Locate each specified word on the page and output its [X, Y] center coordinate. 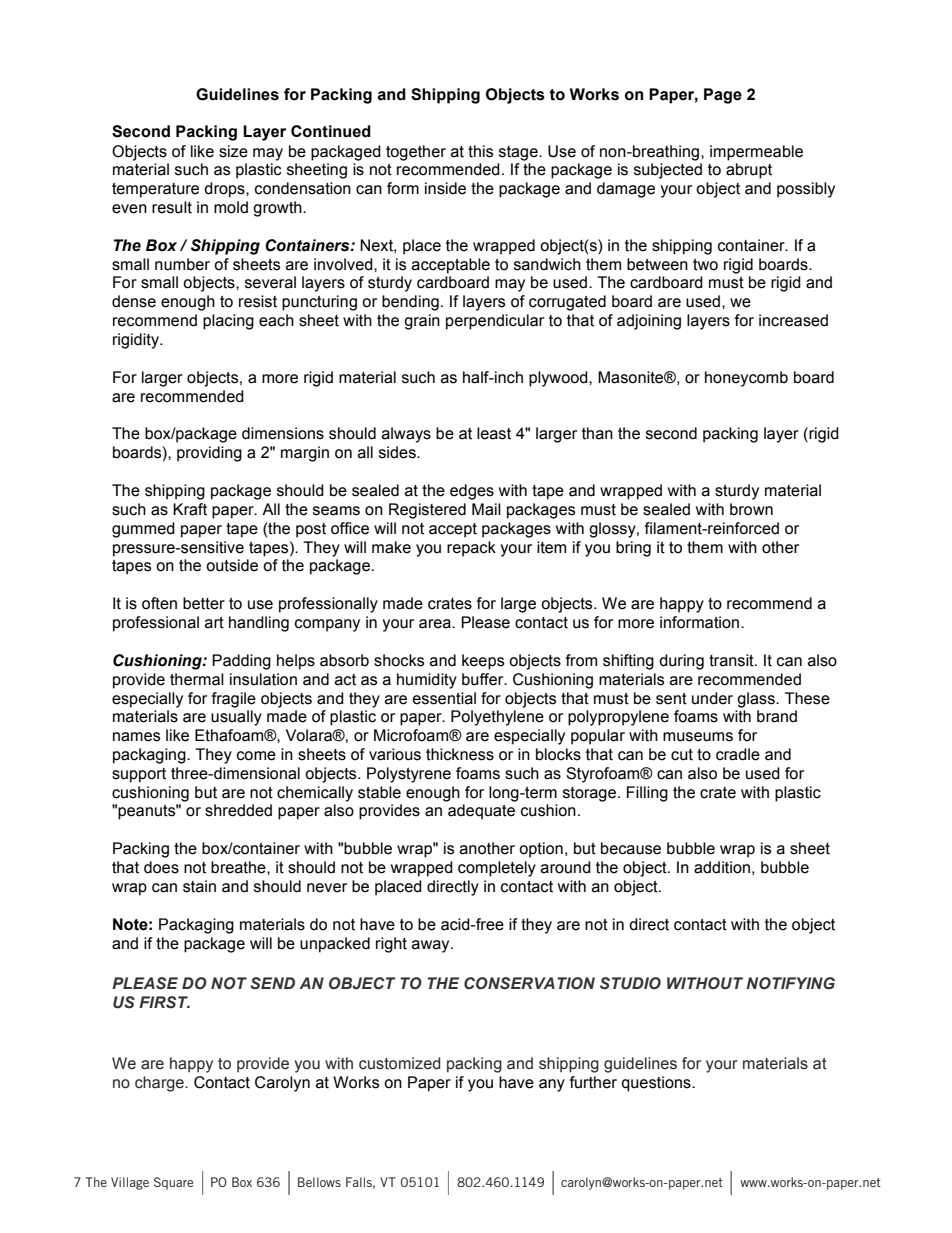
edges [472, 492]
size [233, 151]
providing [209, 454]
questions [657, 1084]
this [480, 151]
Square [173, 1183]
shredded [238, 810]
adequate [481, 812]
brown [751, 509]
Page [723, 96]
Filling [647, 794]
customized [399, 1063]
